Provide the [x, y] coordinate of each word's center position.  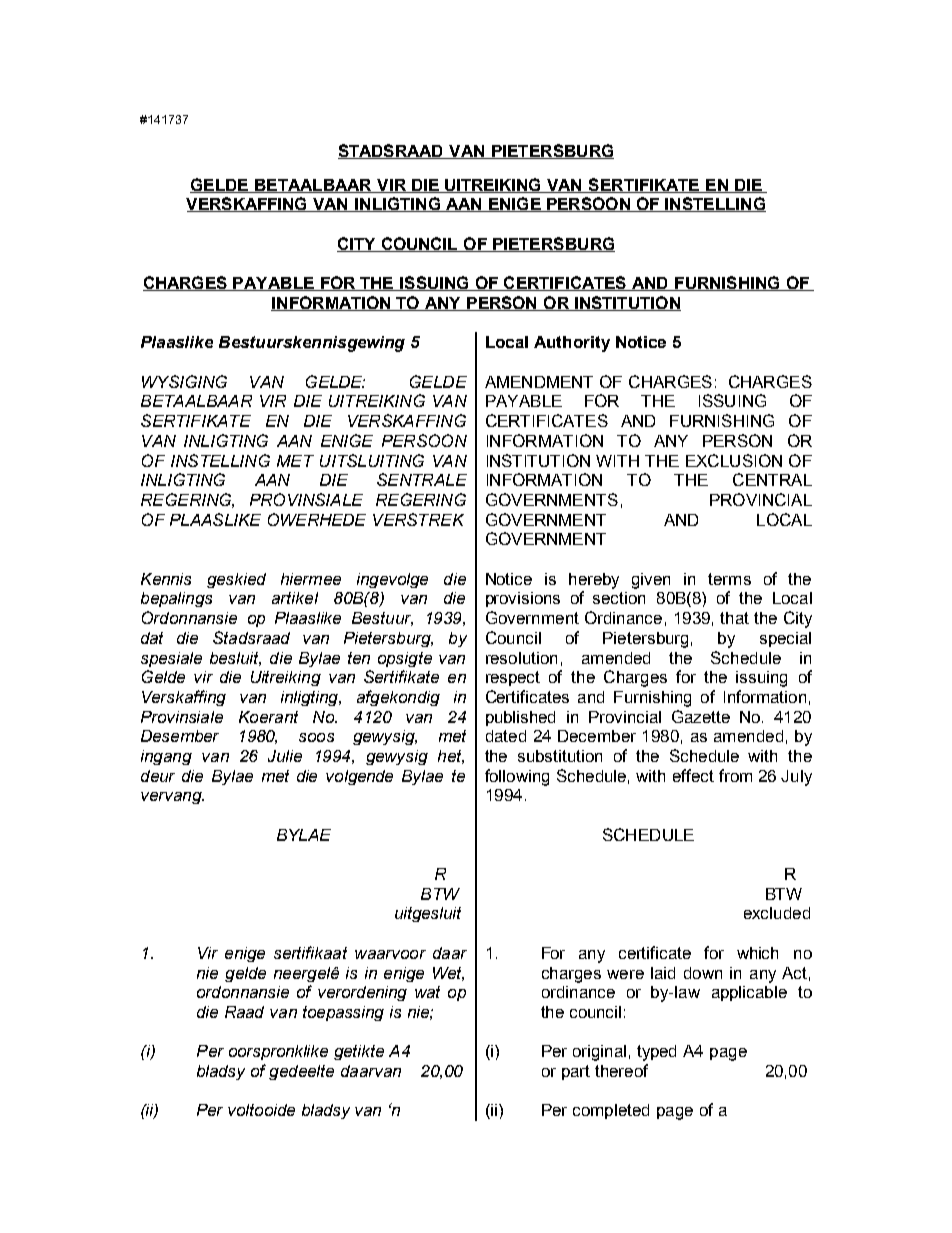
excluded [777, 913]
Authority [572, 344]
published [520, 718]
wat [427, 992]
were [625, 974]
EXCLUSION [734, 460]
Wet [448, 974]
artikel [295, 598]
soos [316, 737]
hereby [594, 581]
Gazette [701, 716]
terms [729, 579]
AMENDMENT [539, 382]
